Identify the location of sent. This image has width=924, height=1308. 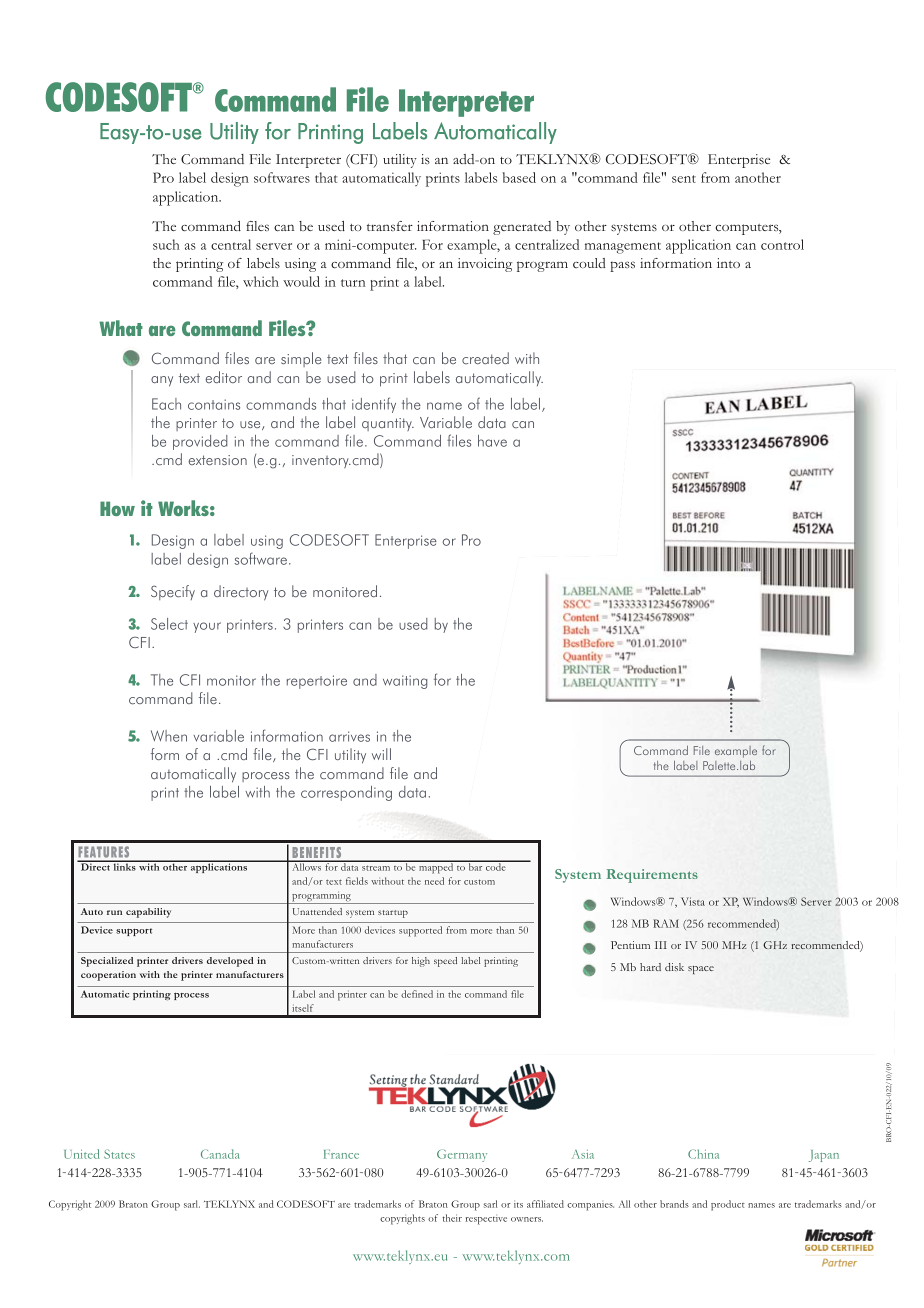
(684, 179).
